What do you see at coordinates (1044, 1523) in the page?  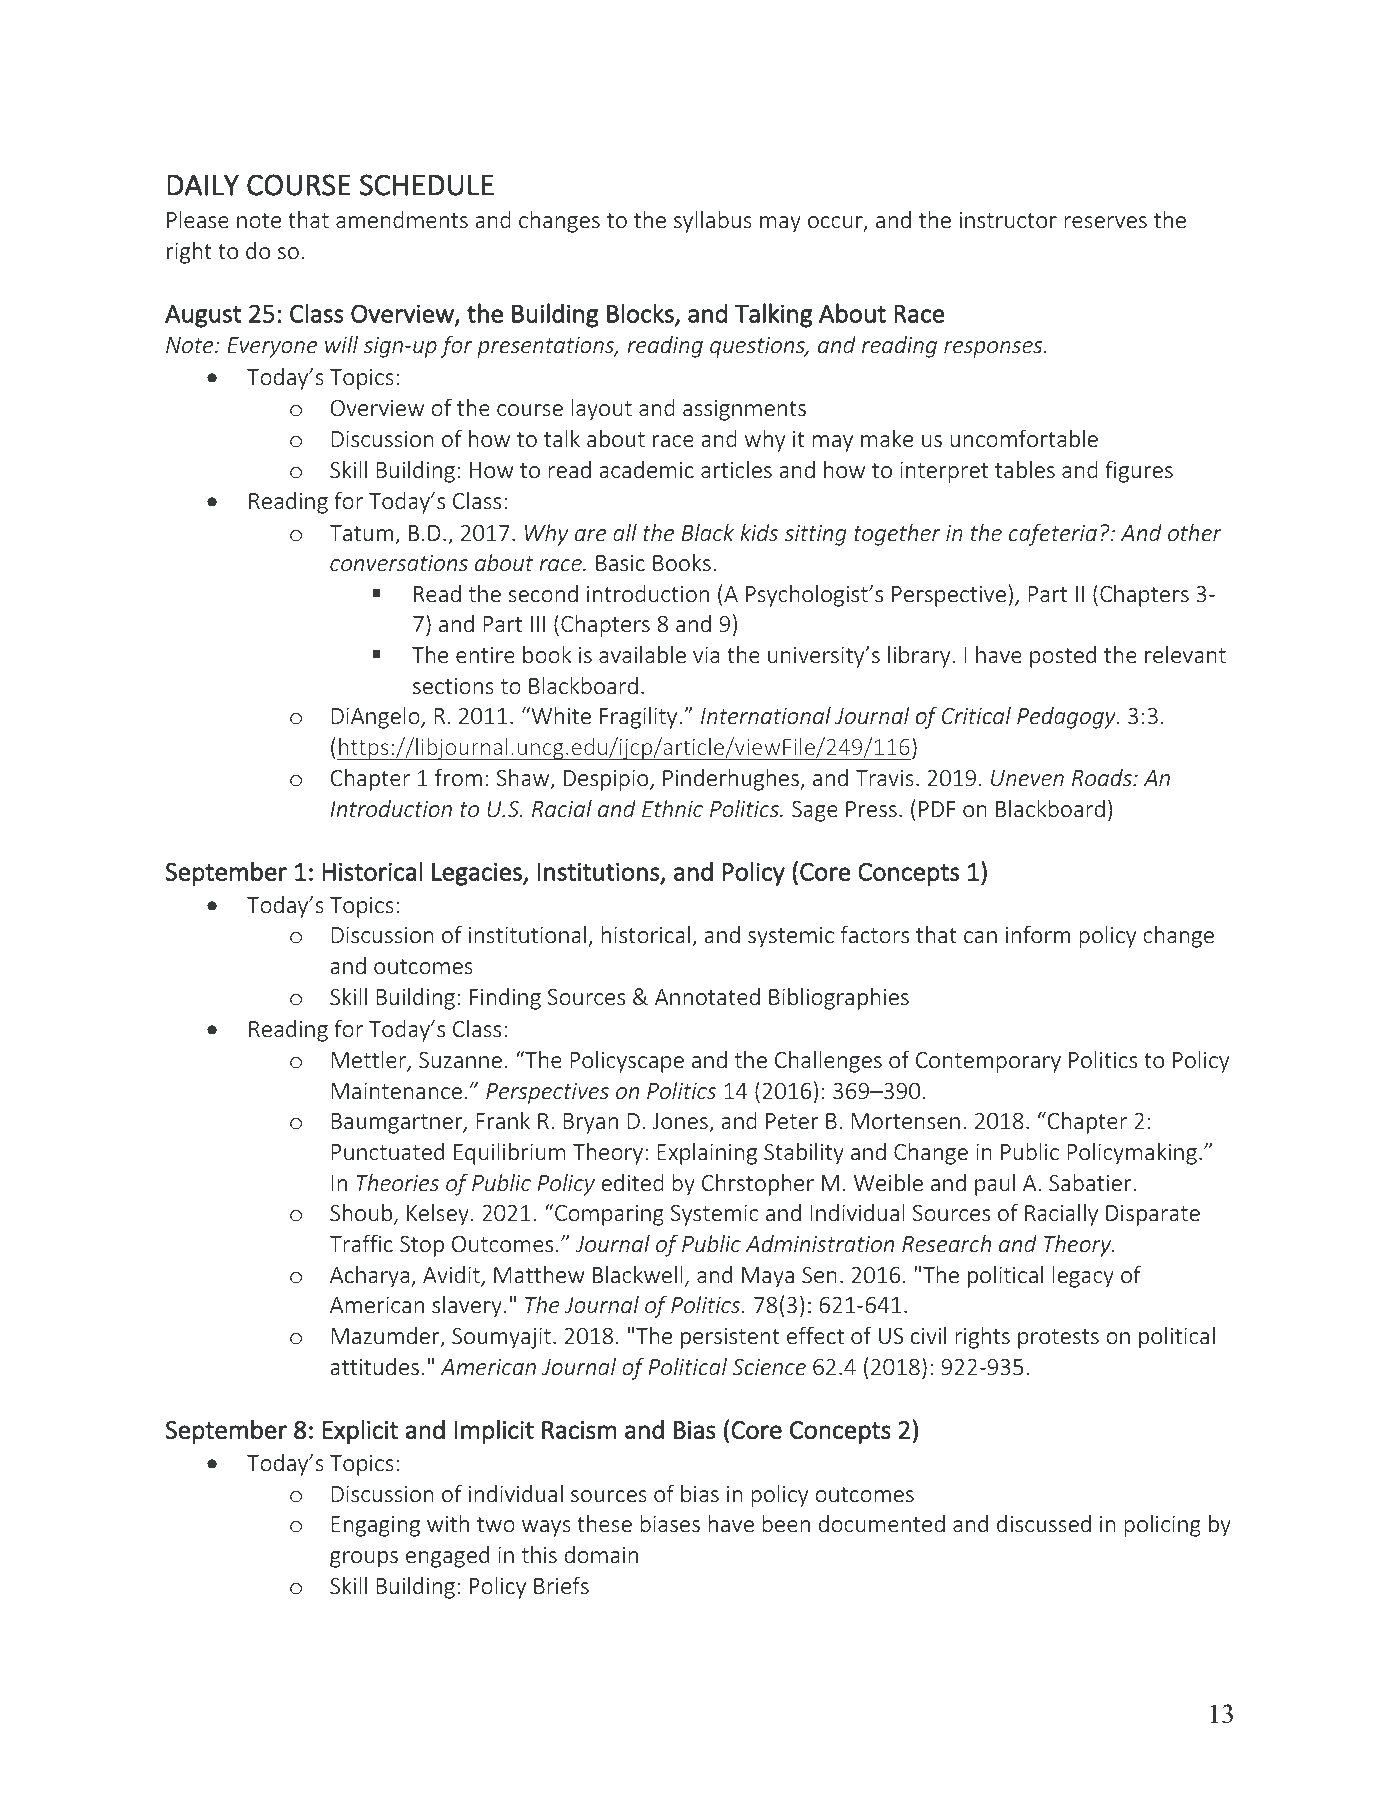 I see `discussed` at bounding box center [1044, 1523].
